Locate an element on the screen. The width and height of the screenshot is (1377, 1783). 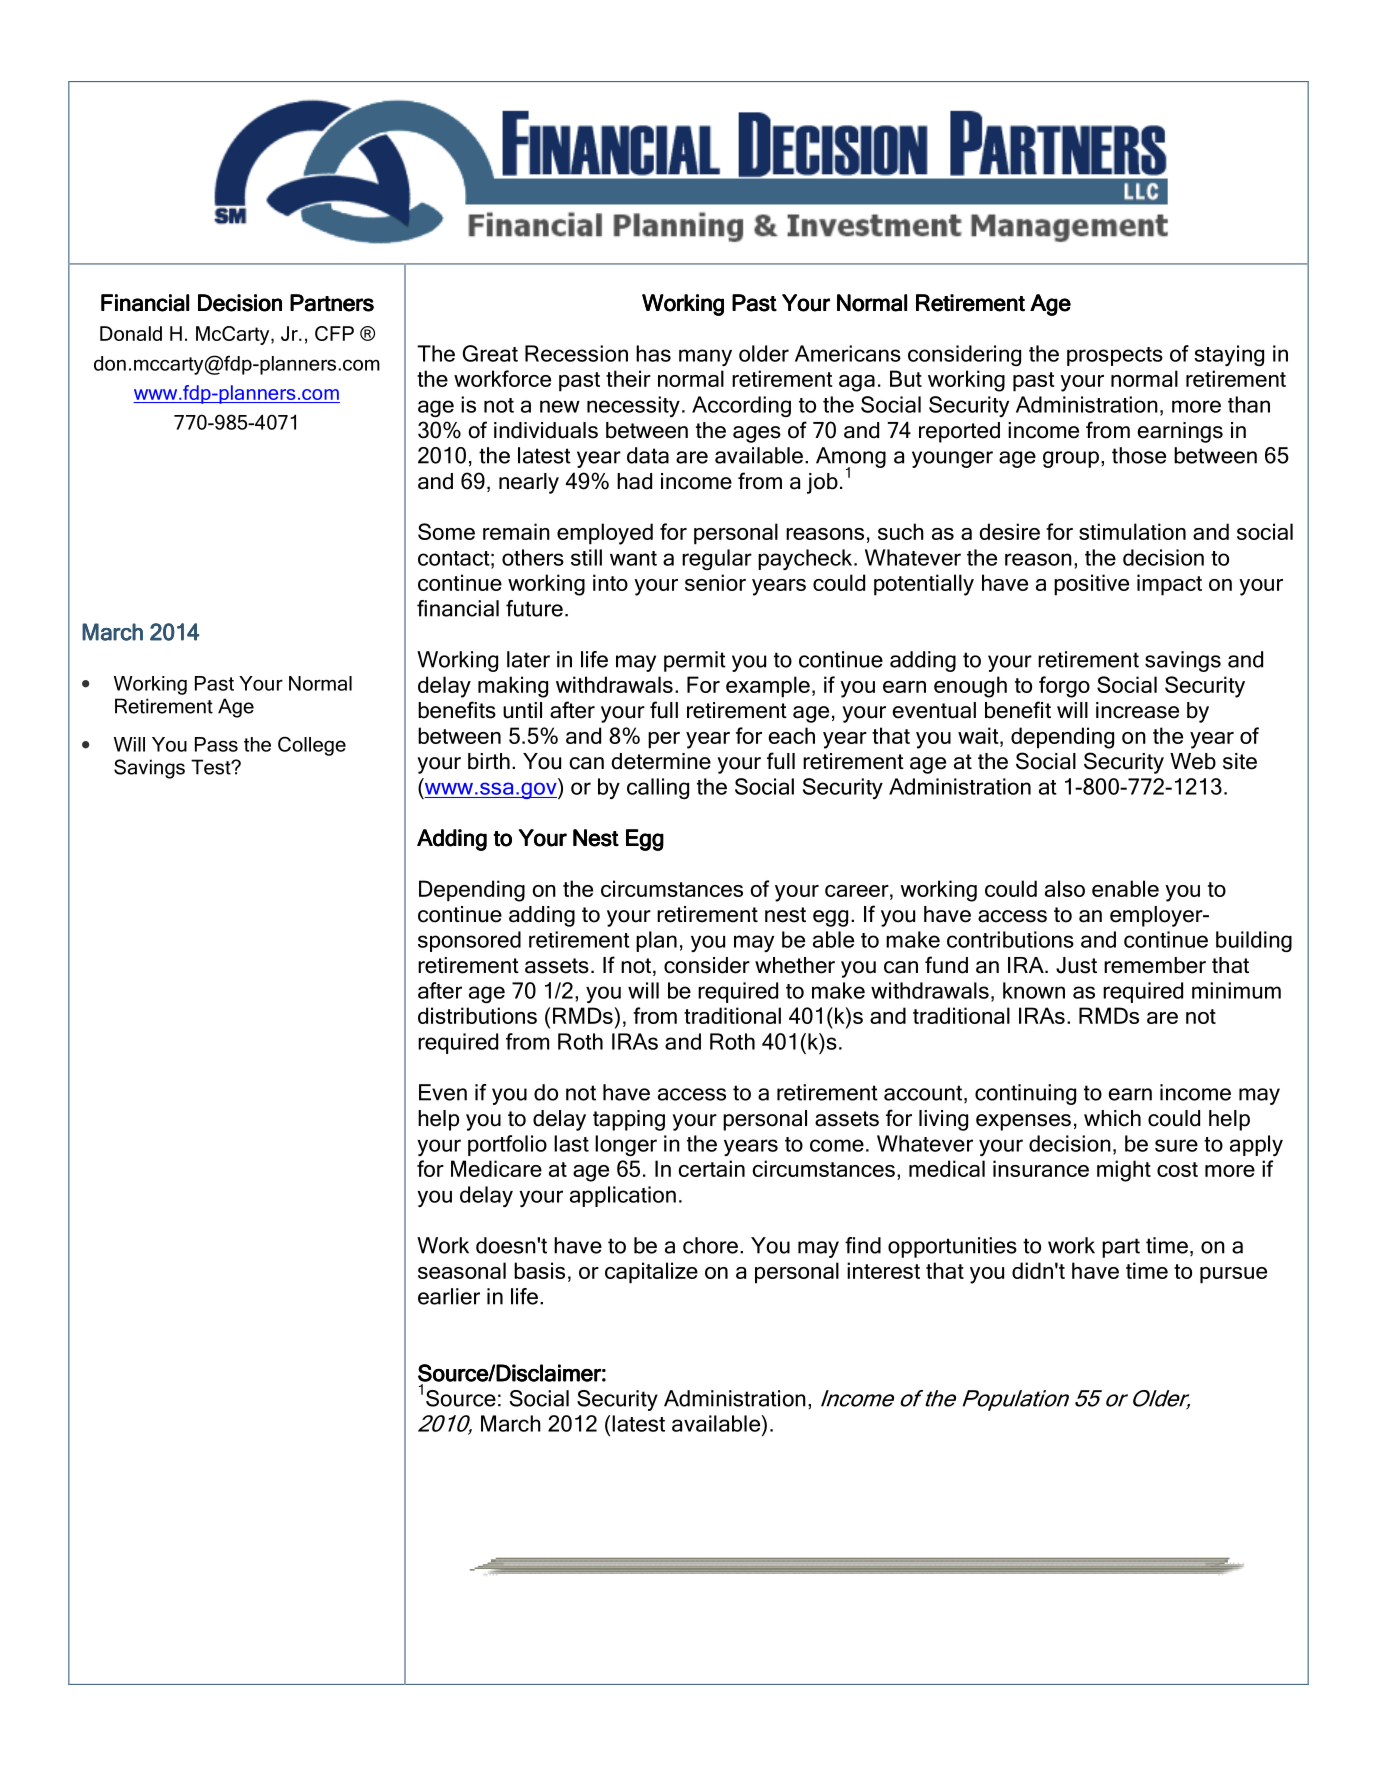
CFP is located at coordinates (334, 333).
